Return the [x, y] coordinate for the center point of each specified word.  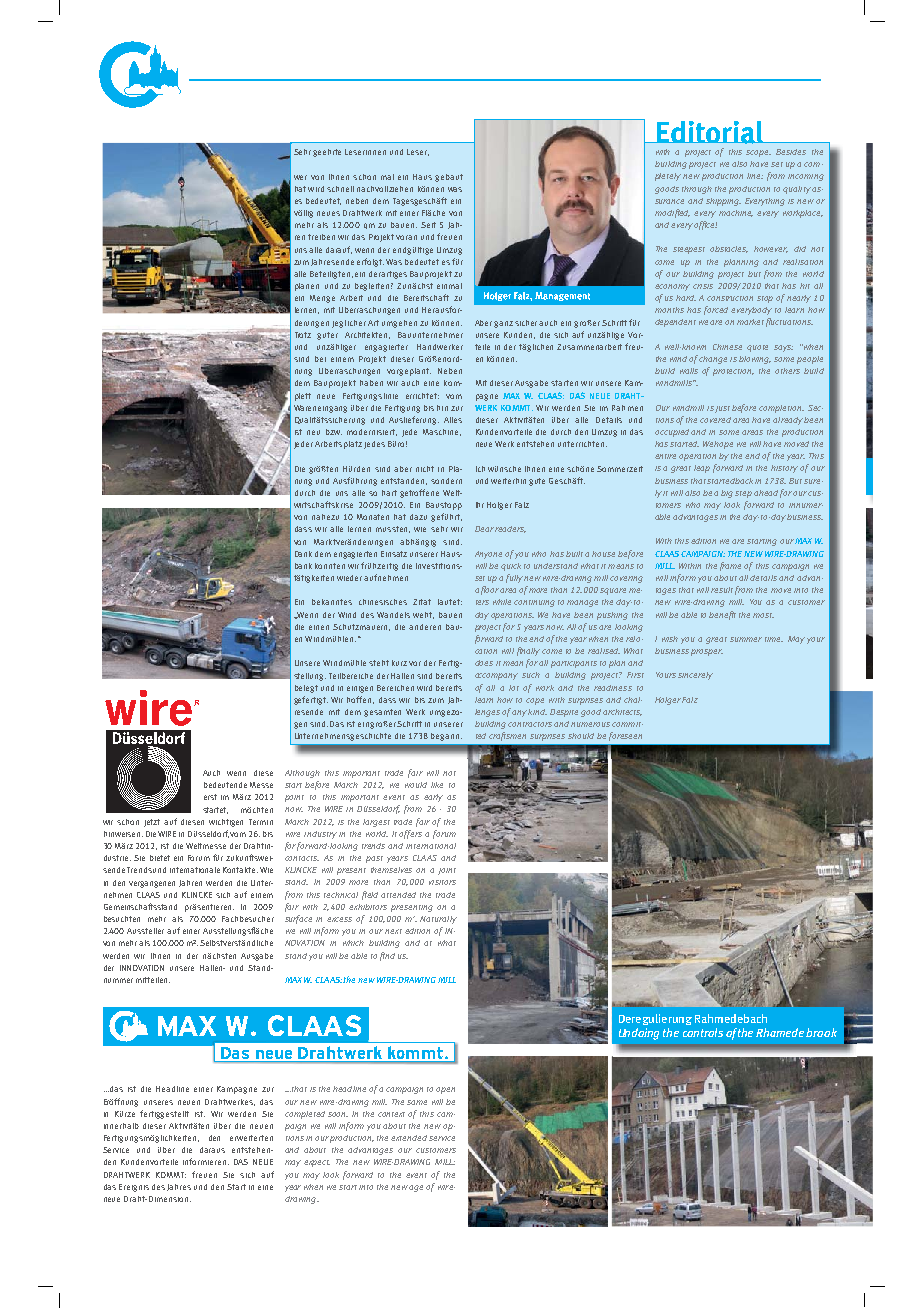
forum [444, 834]
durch [305, 493]
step [743, 494]
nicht [425, 469]
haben [371, 383]
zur [268, 1089]
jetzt [152, 823]
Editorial [710, 132]
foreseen [625, 736]
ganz [503, 324]
